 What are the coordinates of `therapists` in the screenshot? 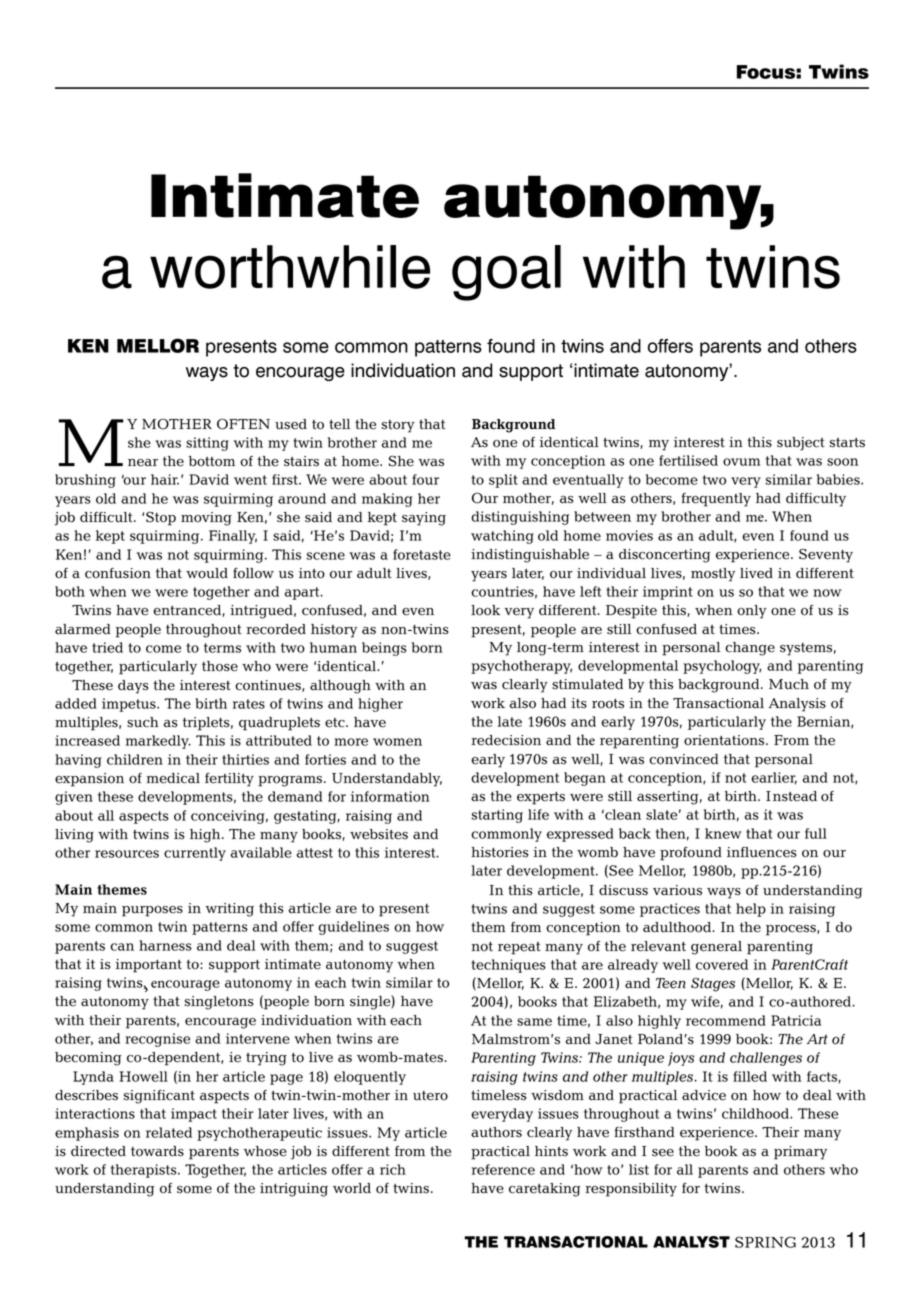 It's located at (145, 1171).
